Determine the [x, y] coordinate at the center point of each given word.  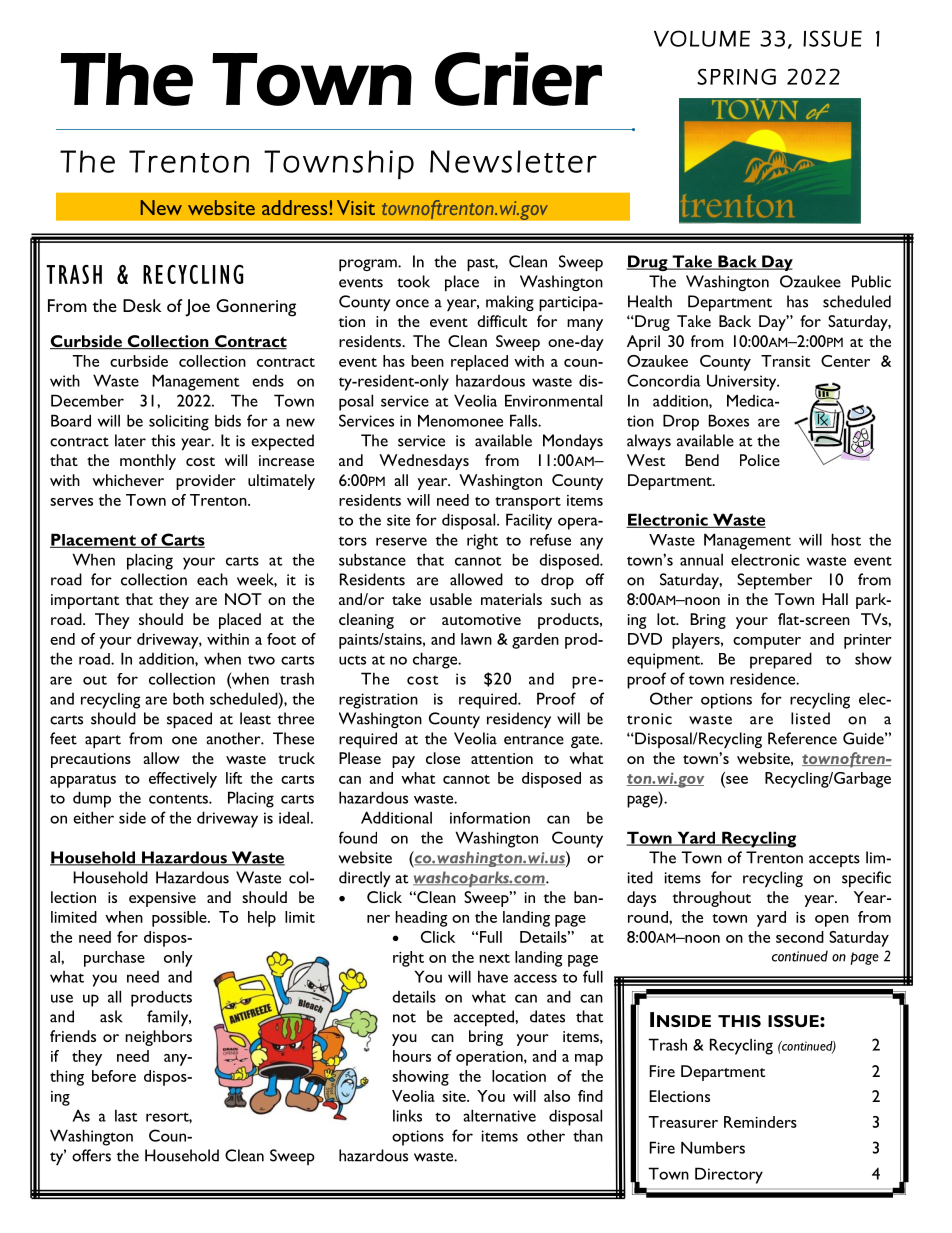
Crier [518, 79]
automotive [481, 619]
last [126, 1115]
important [85, 601]
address [294, 207]
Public [871, 281]
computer [767, 642]
